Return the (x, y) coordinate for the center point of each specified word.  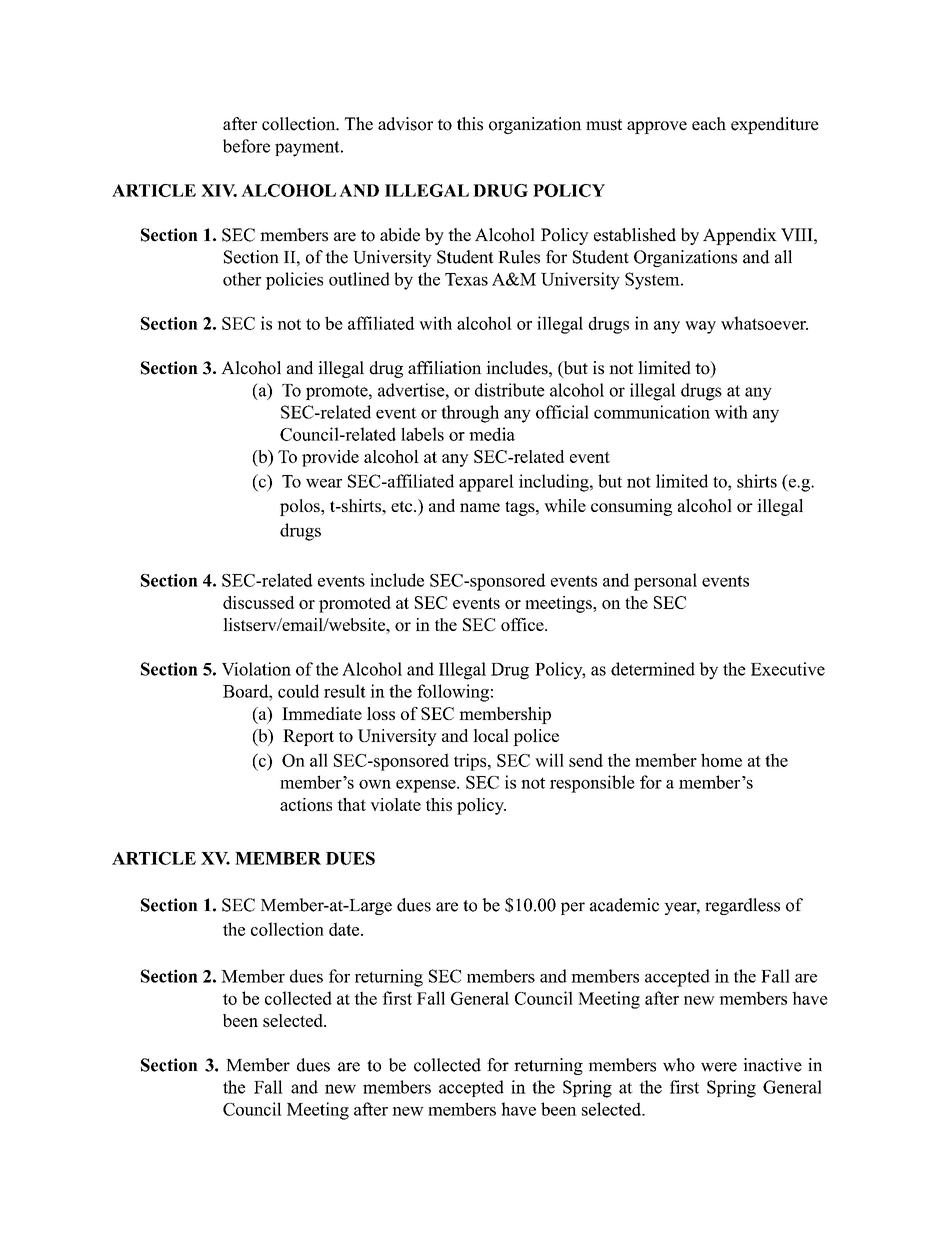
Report (308, 737)
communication (652, 412)
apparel (486, 483)
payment (308, 149)
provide (330, 458)
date (344, 929)
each (709, 124)
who (679, 1065)
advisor (405, 124)
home (721, 760)
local (491, 735)
